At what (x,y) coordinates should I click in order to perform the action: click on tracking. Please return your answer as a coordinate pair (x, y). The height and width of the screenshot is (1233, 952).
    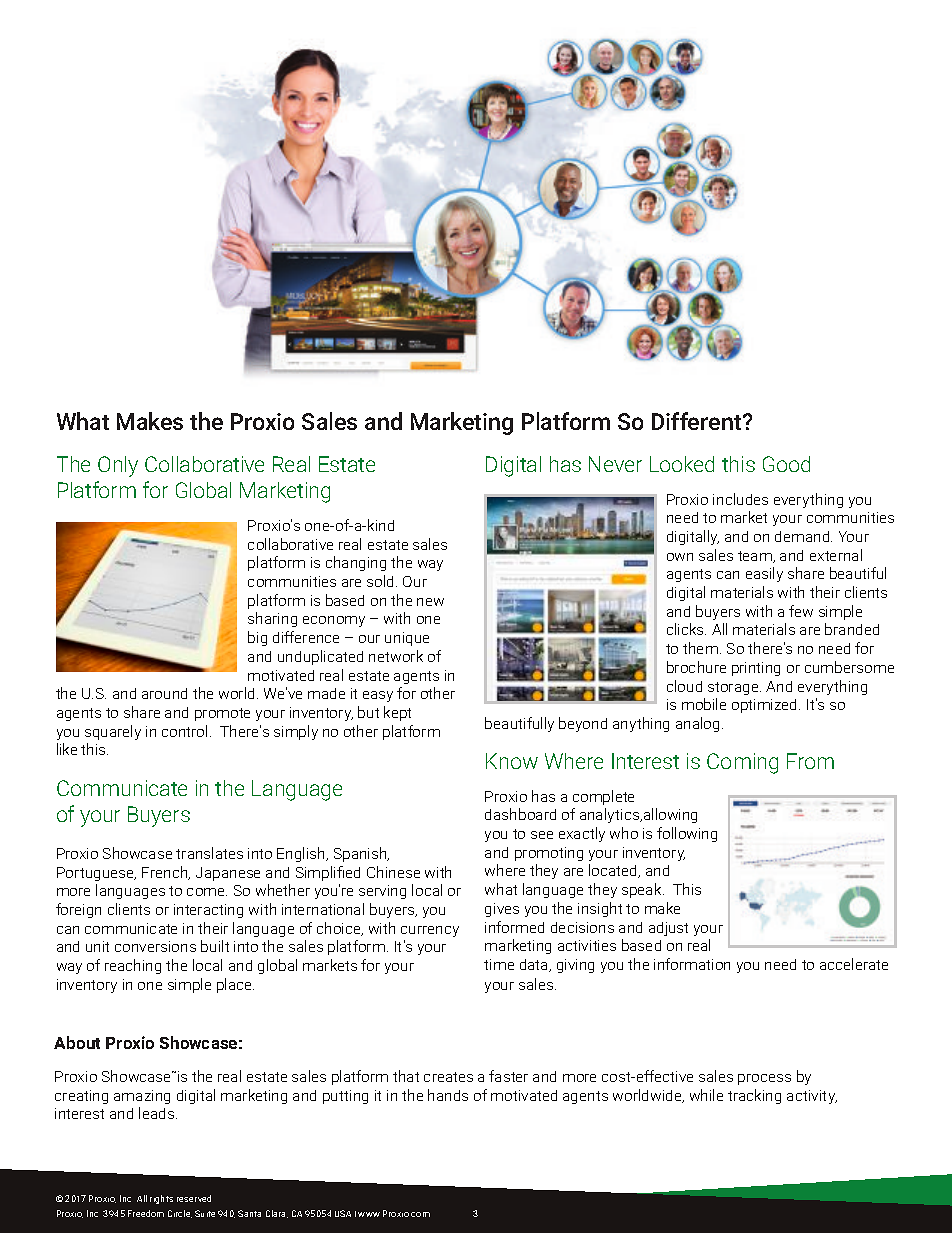
    Looking at the image, I should click on (754, 1096).
